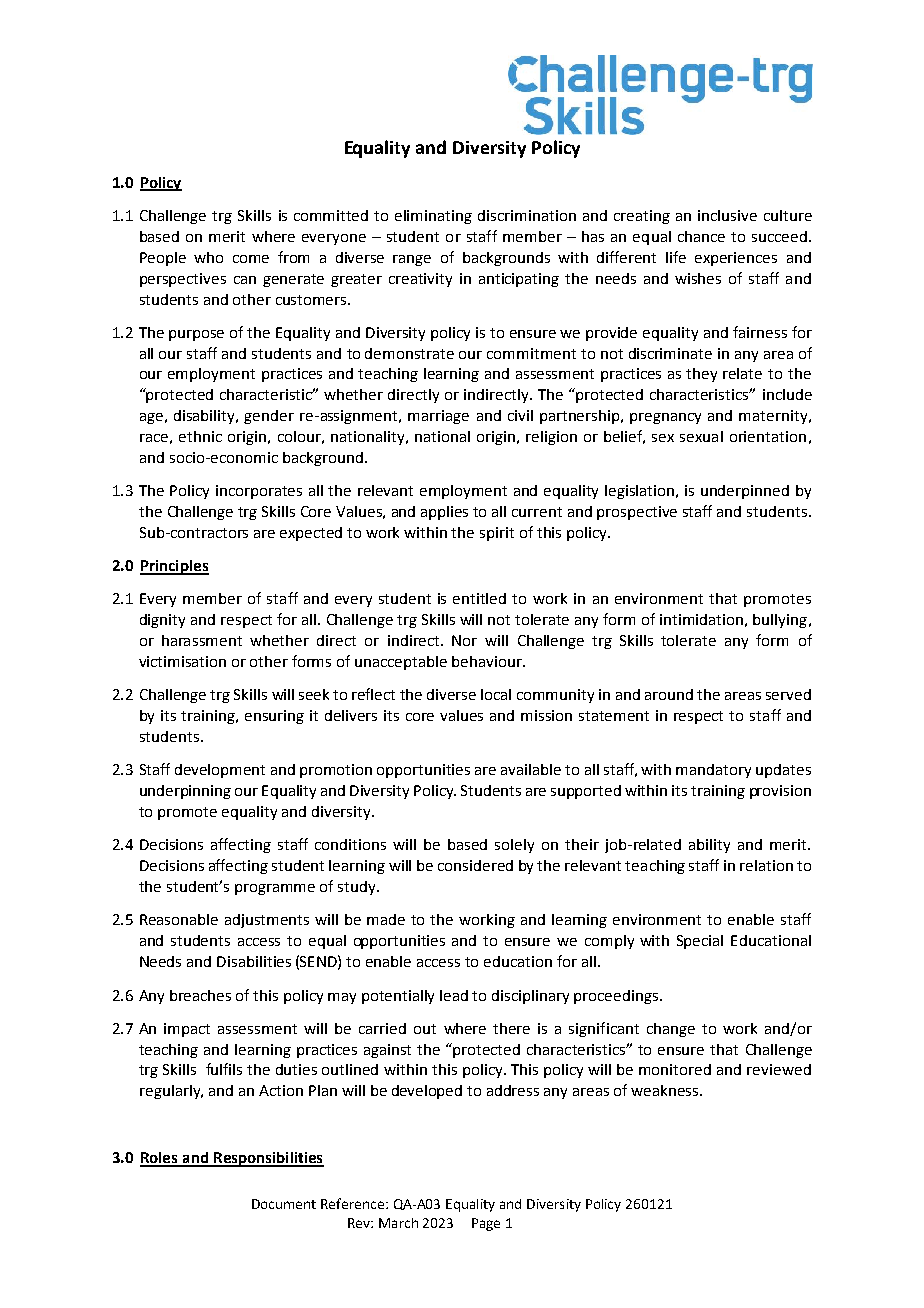 The width and height of the image is (924, 1308). Describe the element at coordinates (251, 259) in the image. I see `come` at that location.
